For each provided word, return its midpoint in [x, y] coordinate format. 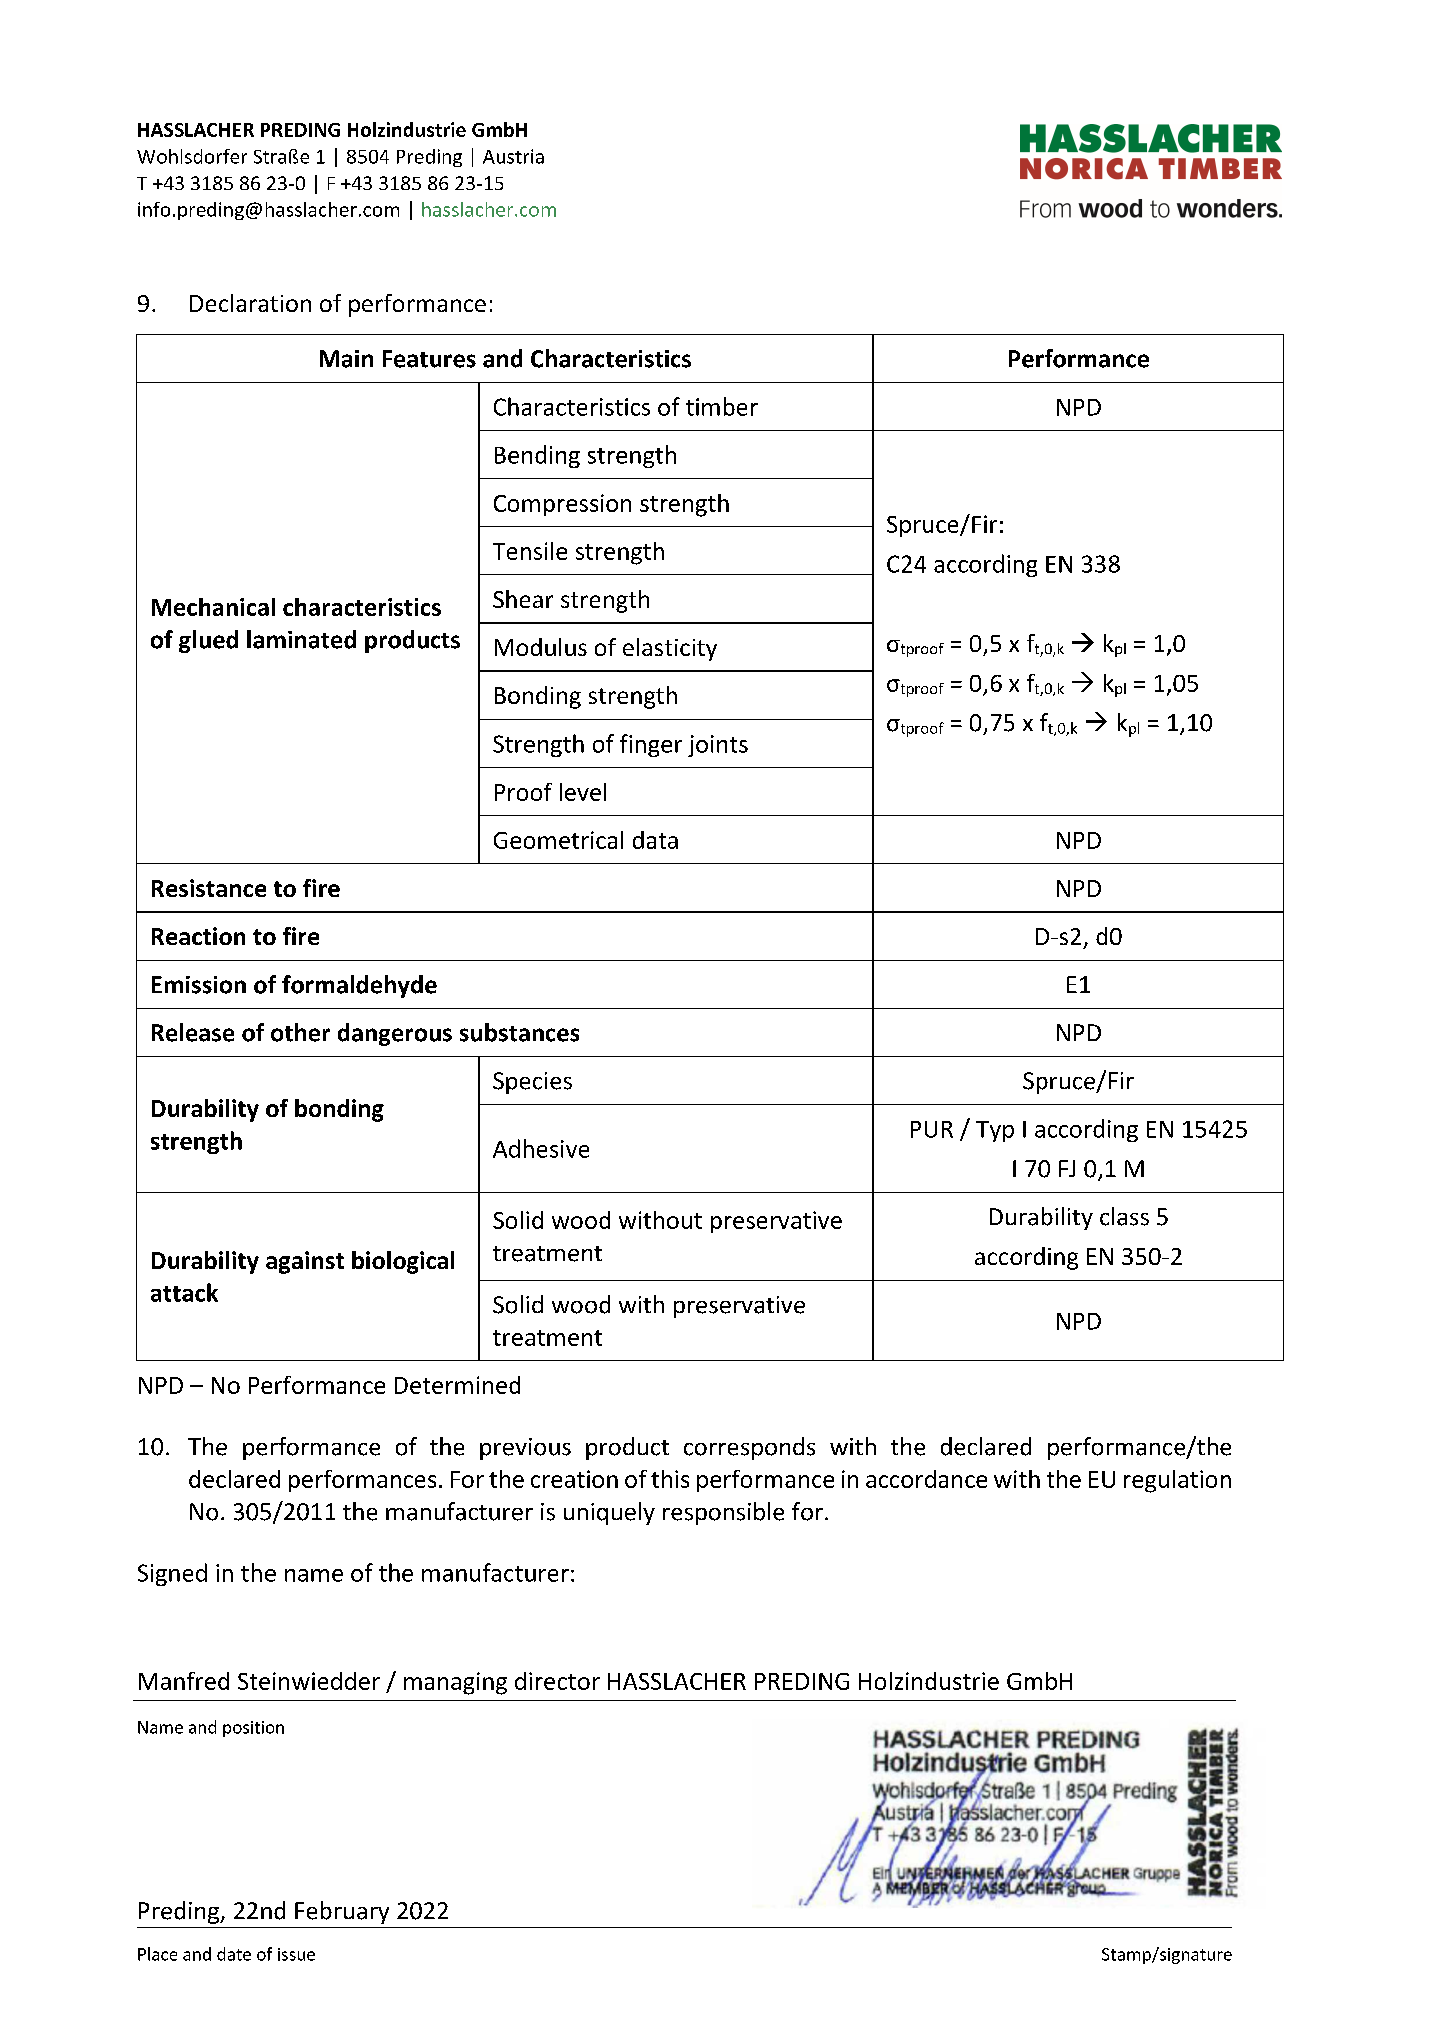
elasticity [670, 649]
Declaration [250, 303]
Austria [513, 156]
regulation [1177, 1481]
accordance [926, 1479]
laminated [301, 639]
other [300, 1032]
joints [718, 746]
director [557, 1681]
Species [532, 1083]
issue [296, 1954]
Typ [995, 1131]
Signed [172, 1574]
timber [722, 406]
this [670, 1479]
